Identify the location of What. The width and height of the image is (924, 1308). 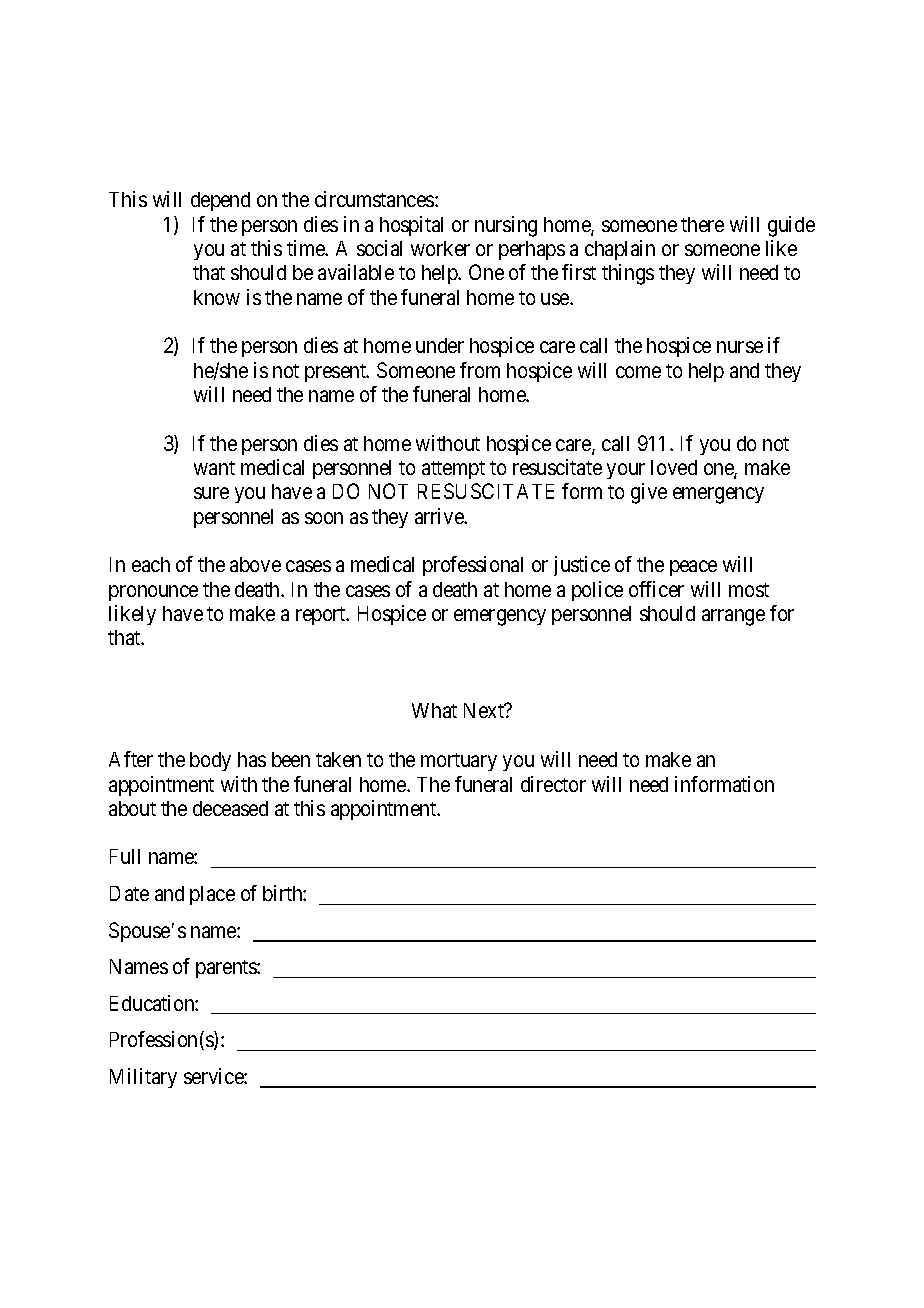
(434, 710).
